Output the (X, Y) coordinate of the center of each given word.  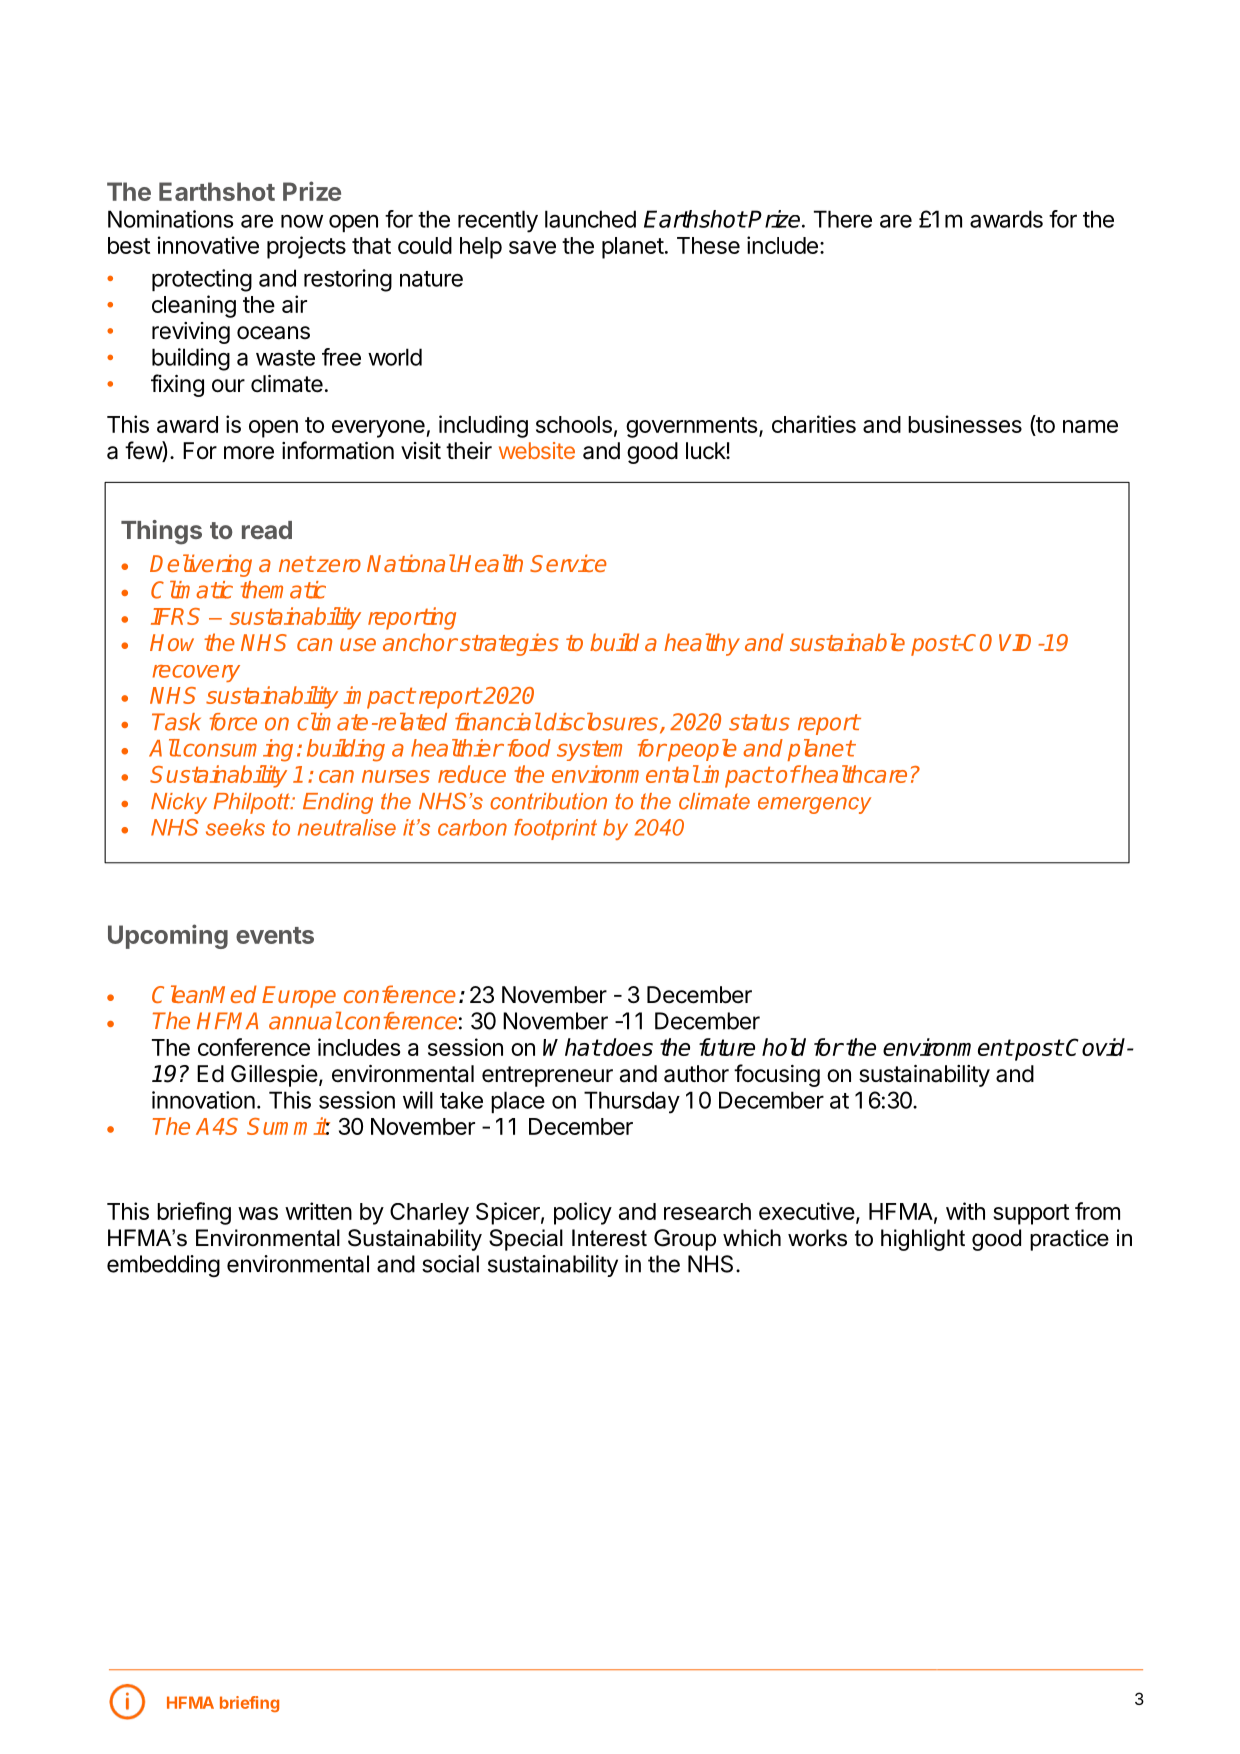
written (318, 1211)
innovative (208, 245)
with (965, 1211)
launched (590, 219)
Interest (609, 1238)
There (843, 219)
